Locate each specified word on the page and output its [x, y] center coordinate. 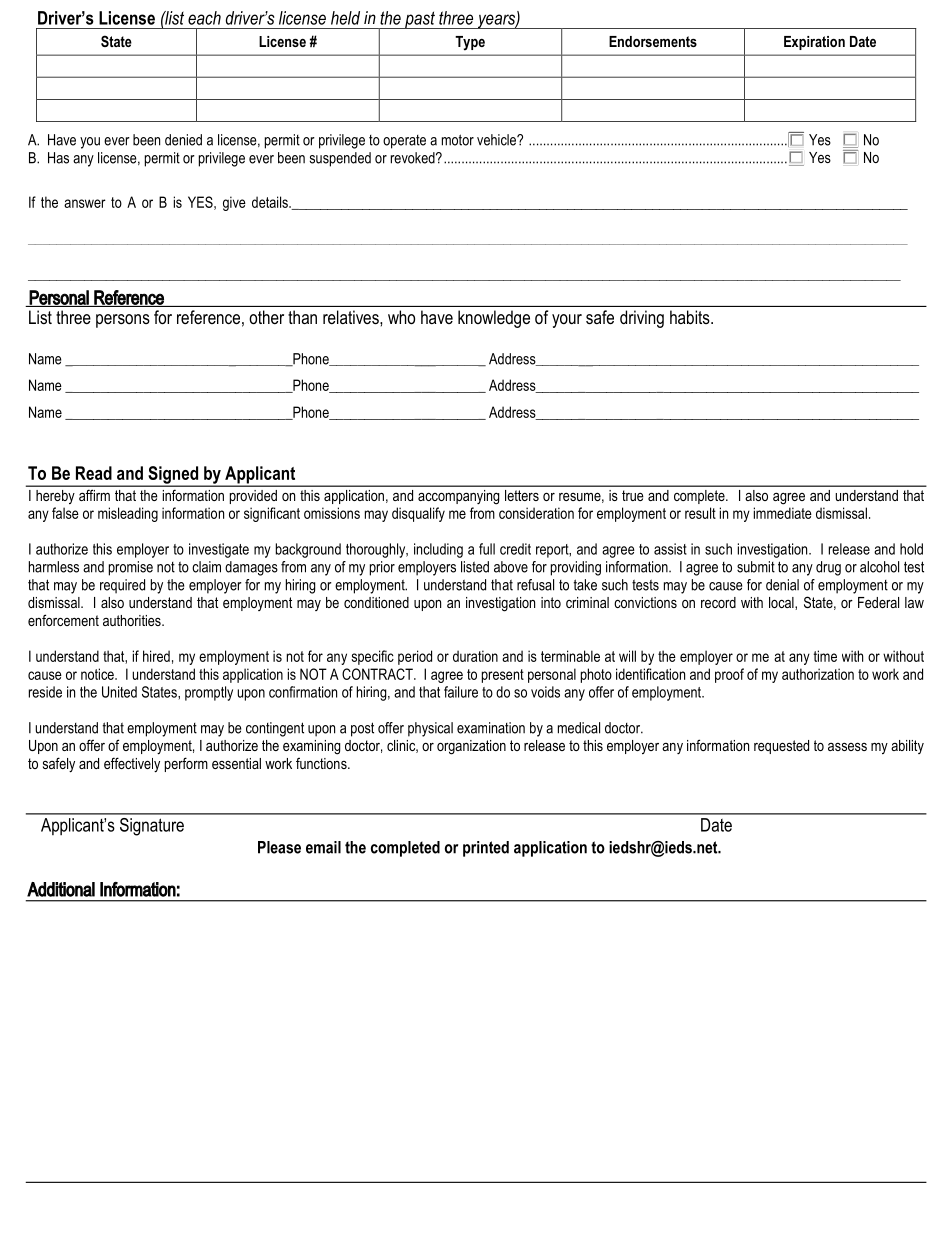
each [204, 18]
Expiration [814, 43]
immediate [783, 513]
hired [156, 656]
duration [475, 656]
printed [486, 849]
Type [470, 43]
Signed [173, 476]
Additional [61, 889]
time [825, 656]
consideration [536, 513]
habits [691, 317]
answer [85, 203]
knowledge [494, 319]
